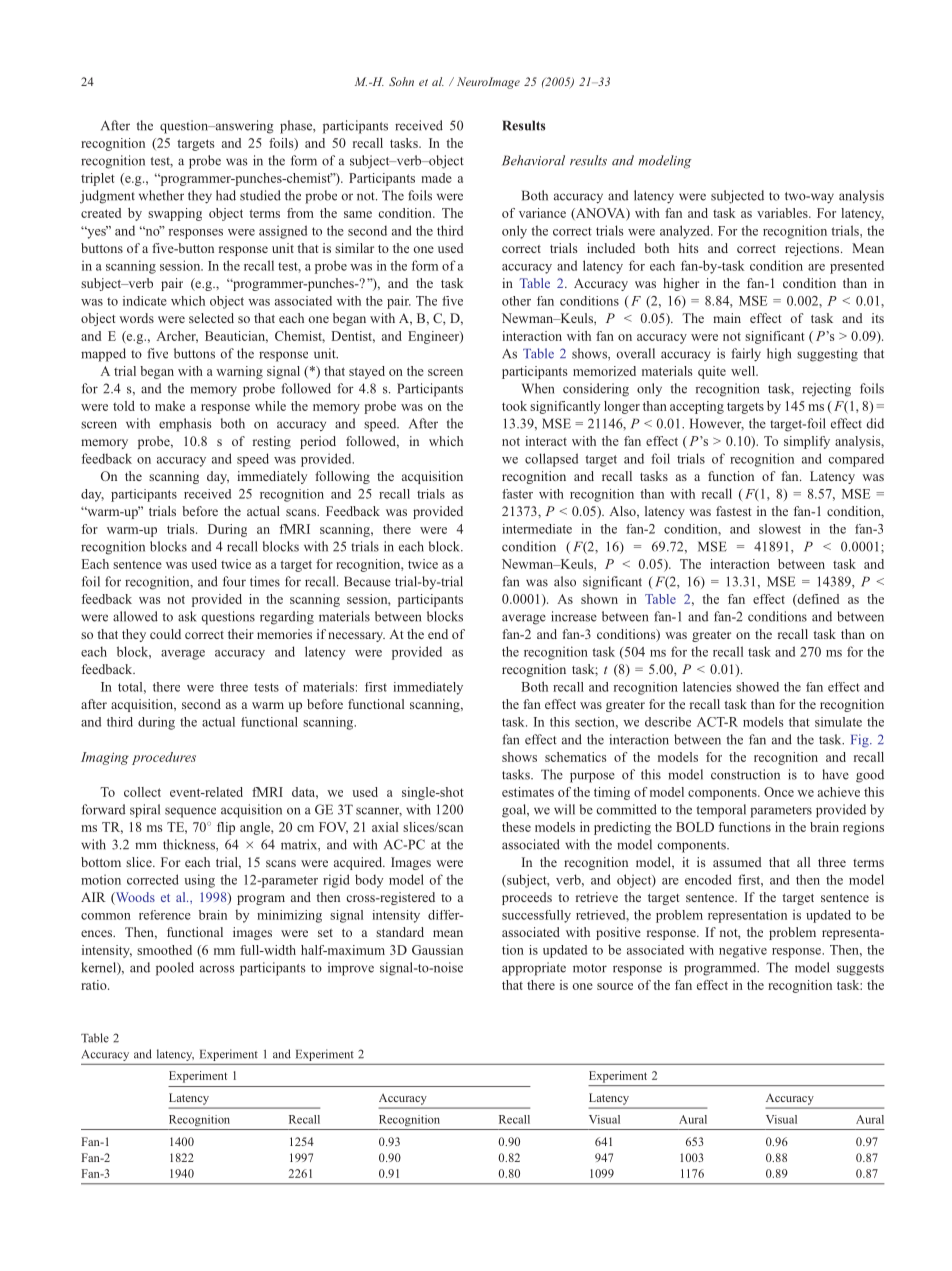 Image resolution: width=952 pixels, height=1271 pixels. What do you see at coordinates (164, 758) in the screenshot?
I see `procedures` at bounding box center [164, 758].
